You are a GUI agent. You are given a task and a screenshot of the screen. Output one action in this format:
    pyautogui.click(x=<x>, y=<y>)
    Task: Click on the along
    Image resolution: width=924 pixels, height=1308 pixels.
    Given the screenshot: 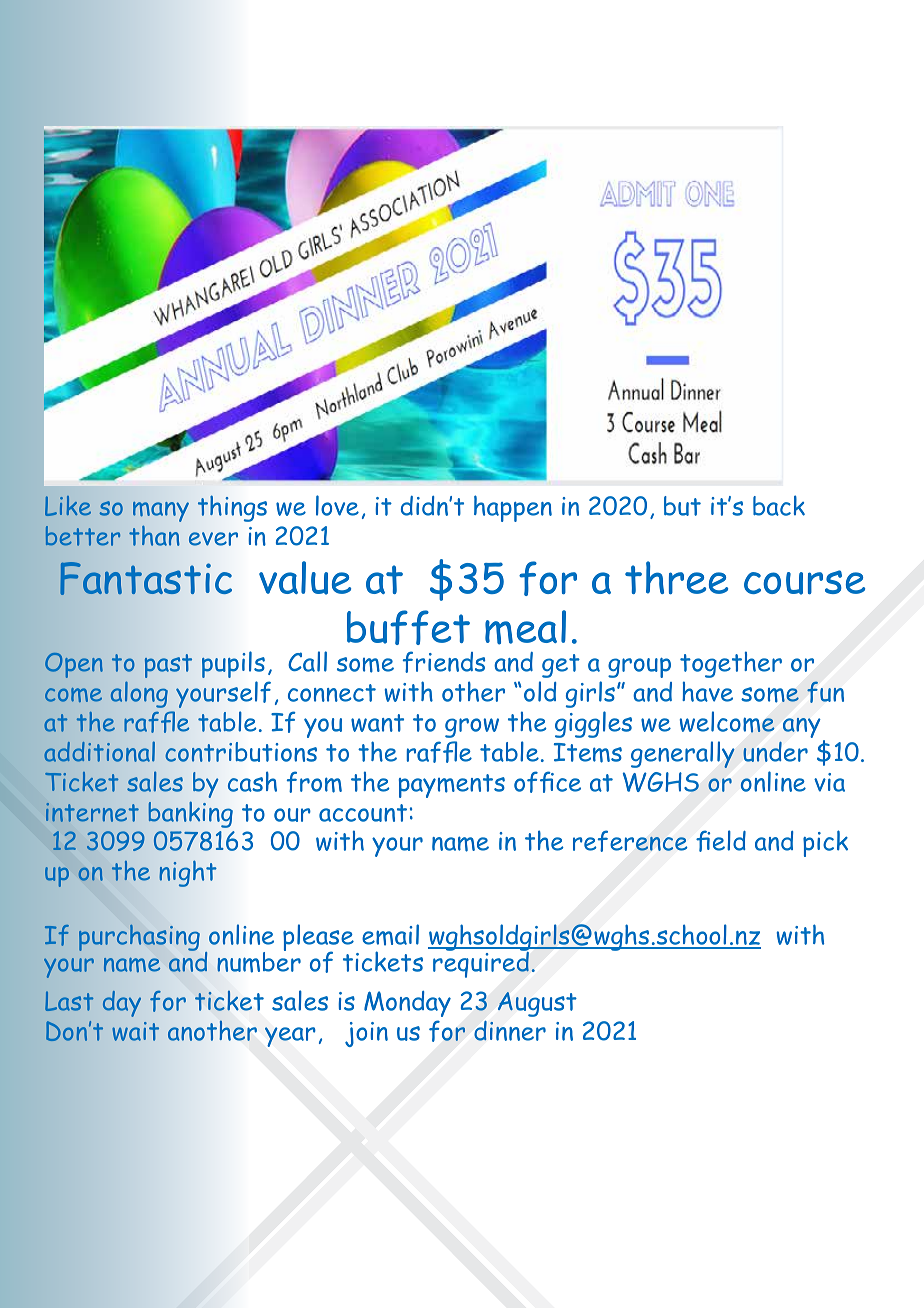 What is the action you would take?
    pyautogui.click(x=139, y=694)
